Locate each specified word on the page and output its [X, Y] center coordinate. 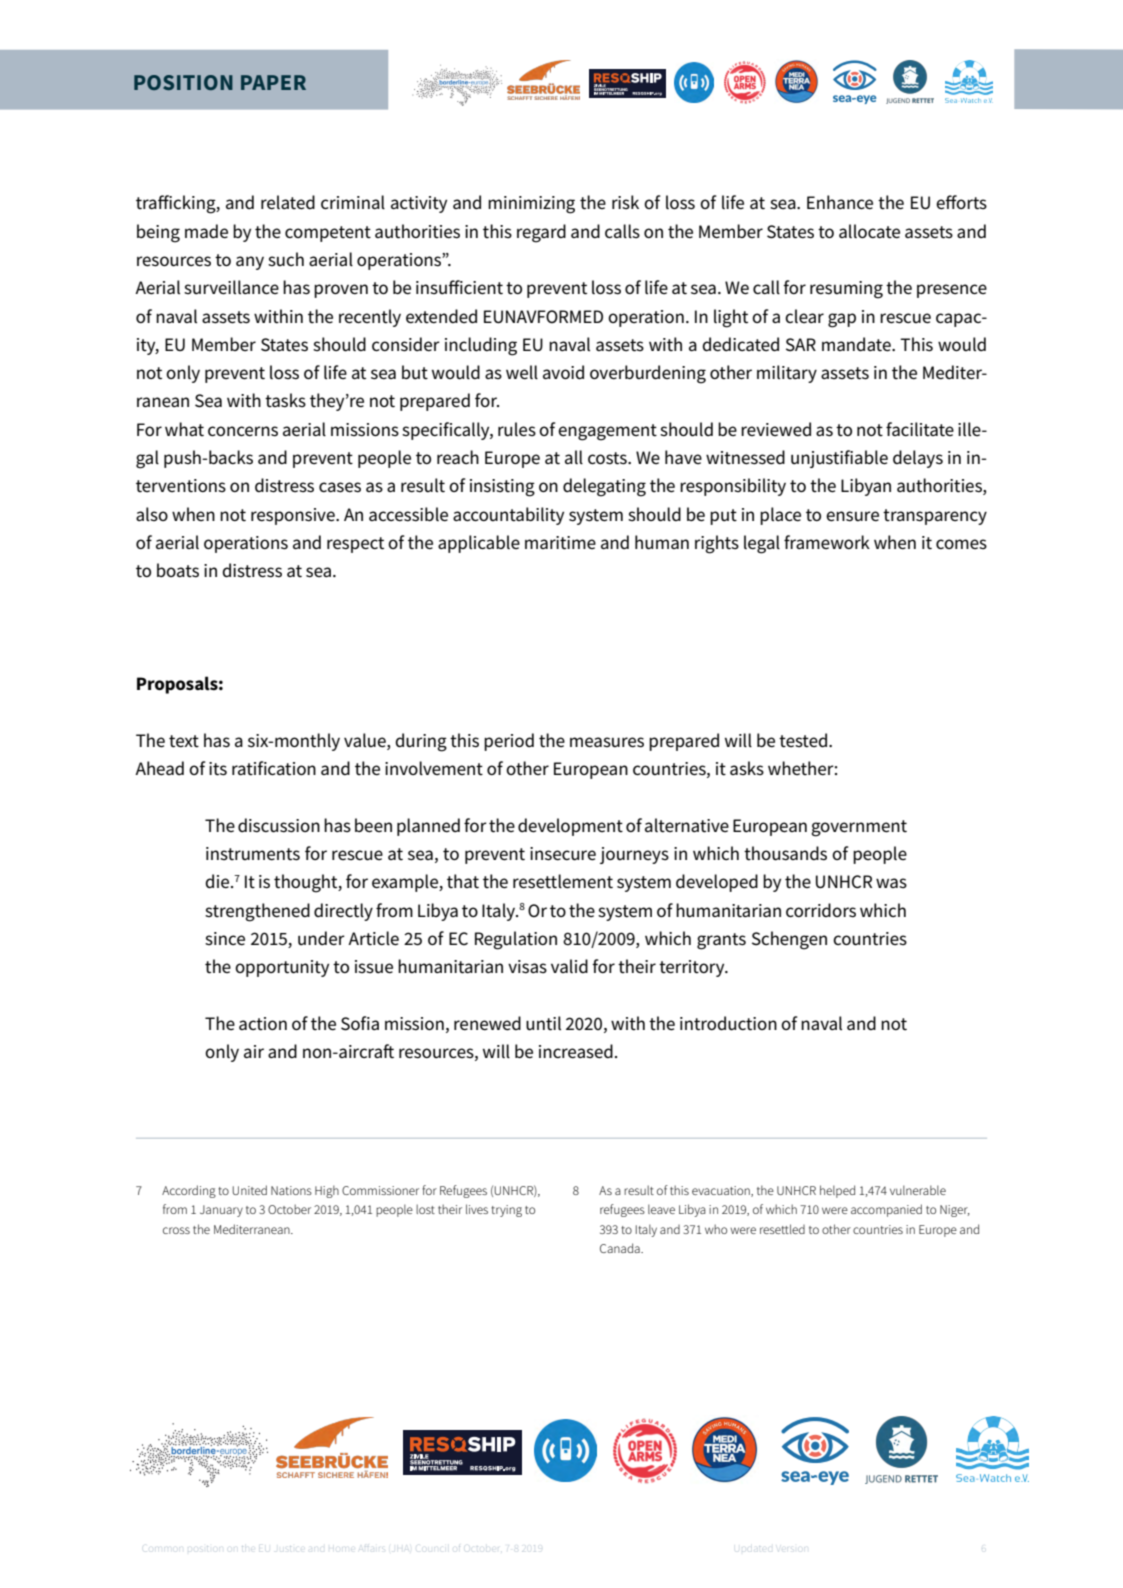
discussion [279, 825]
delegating [604, 487]
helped [837, 1191]
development [570, 827]
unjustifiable [839, 459]
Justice [290, 1546]
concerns [243, 431]
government [859, 828]
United [249, 1190]
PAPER [273, 82]
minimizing [531, 205]
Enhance [840, 202]
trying [506, 1211]
